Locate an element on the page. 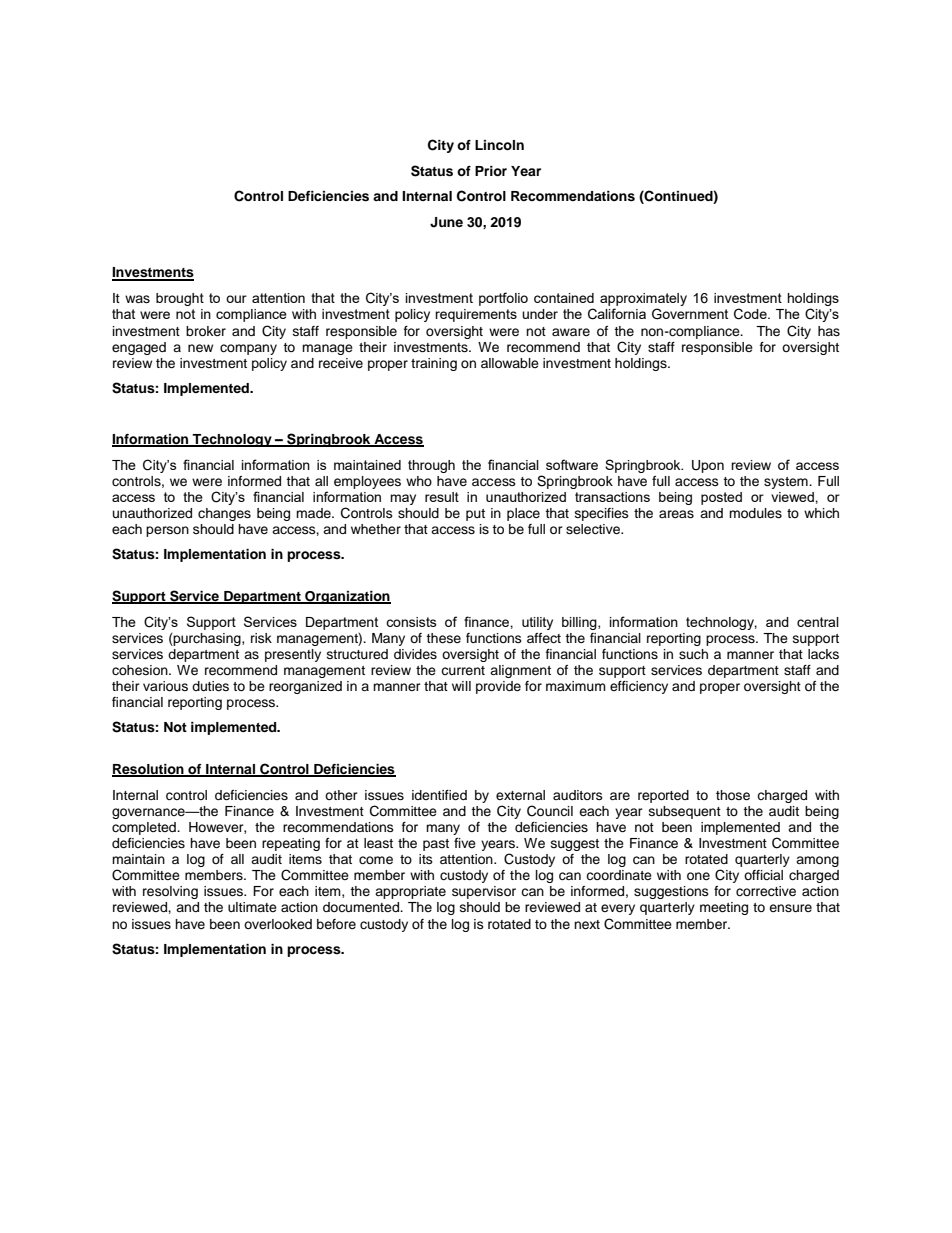  changes is located at coordinates (224, 514).
